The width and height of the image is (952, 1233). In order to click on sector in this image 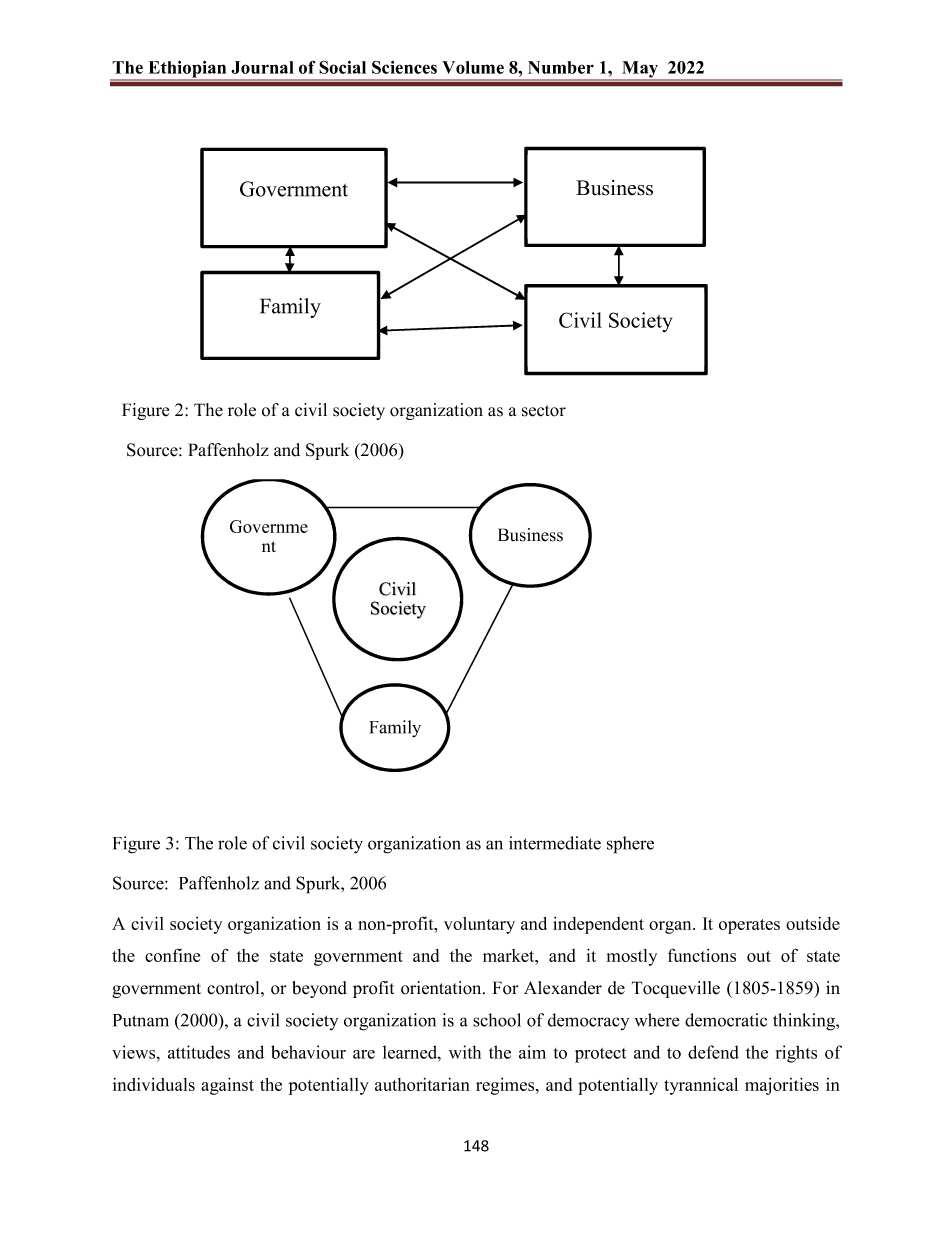, I will do `click(544, 411)`.
